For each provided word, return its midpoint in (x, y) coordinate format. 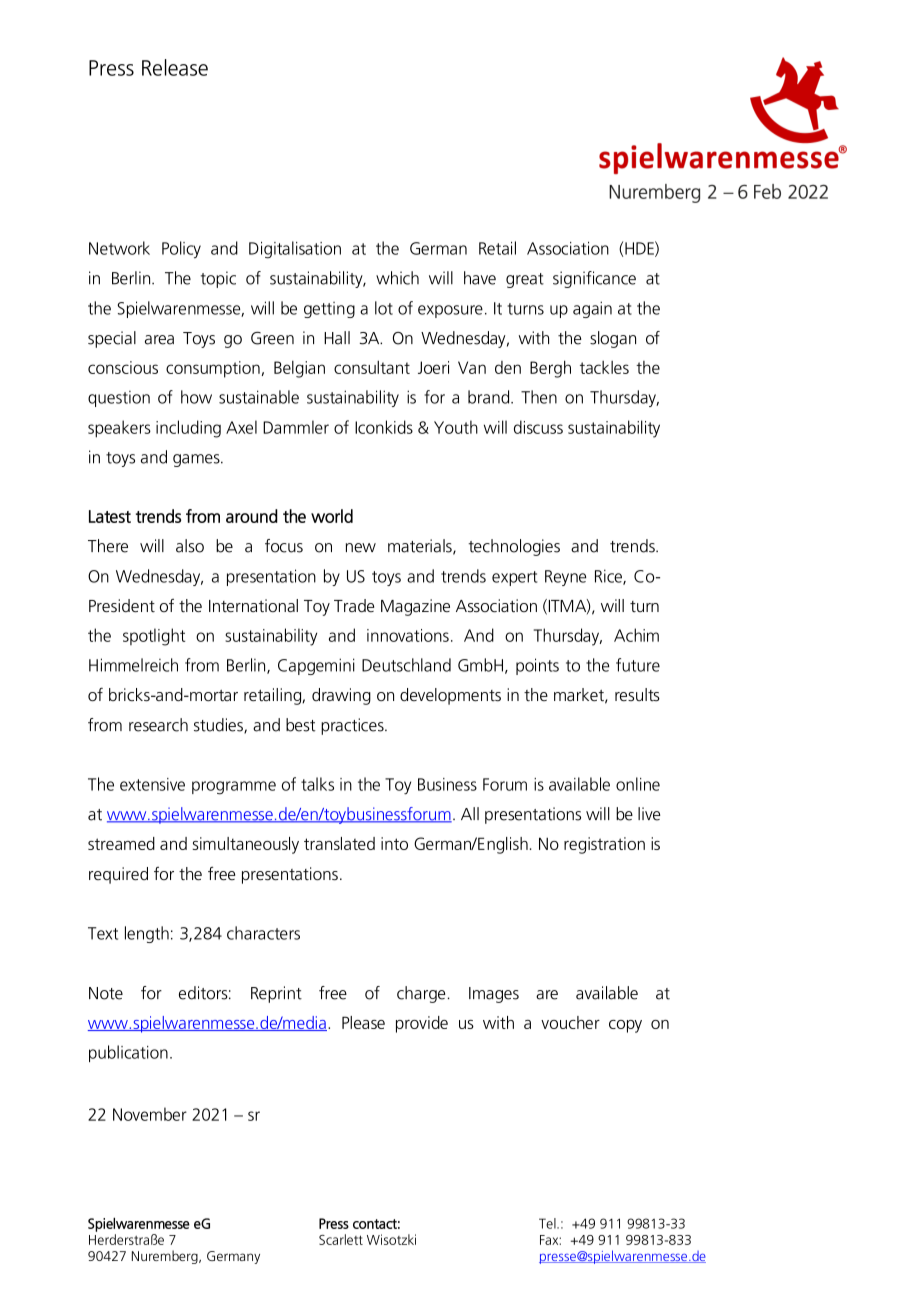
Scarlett (341, 1239)
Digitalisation (295, 250)
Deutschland (406, 665)
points (537, 666)
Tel (548, 1223)
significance (594, 279)
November (150, 1114)
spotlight (154, 637)
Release (175, 67)
